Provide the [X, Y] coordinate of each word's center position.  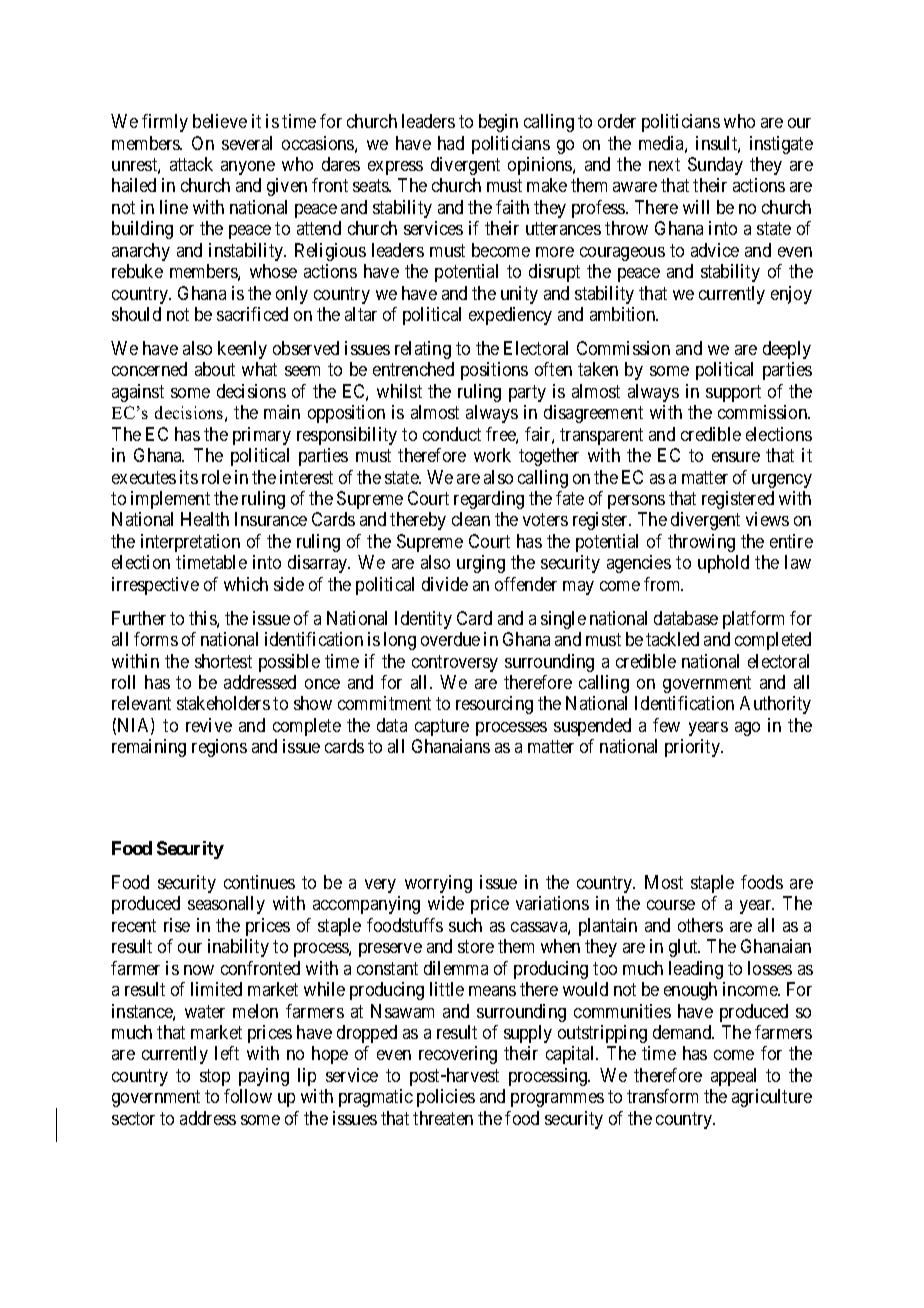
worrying [438, 884]
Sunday [715, 166]
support [733, 393]
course [671, 905]
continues [259, 882]
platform [753, 620]
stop [215, 1077]
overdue [450, 639]
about [215, 369]
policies [446, 1098]
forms [156, 639]
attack [191, 164]
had [451, 143]
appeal [733, 1077]
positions [494, 371]
